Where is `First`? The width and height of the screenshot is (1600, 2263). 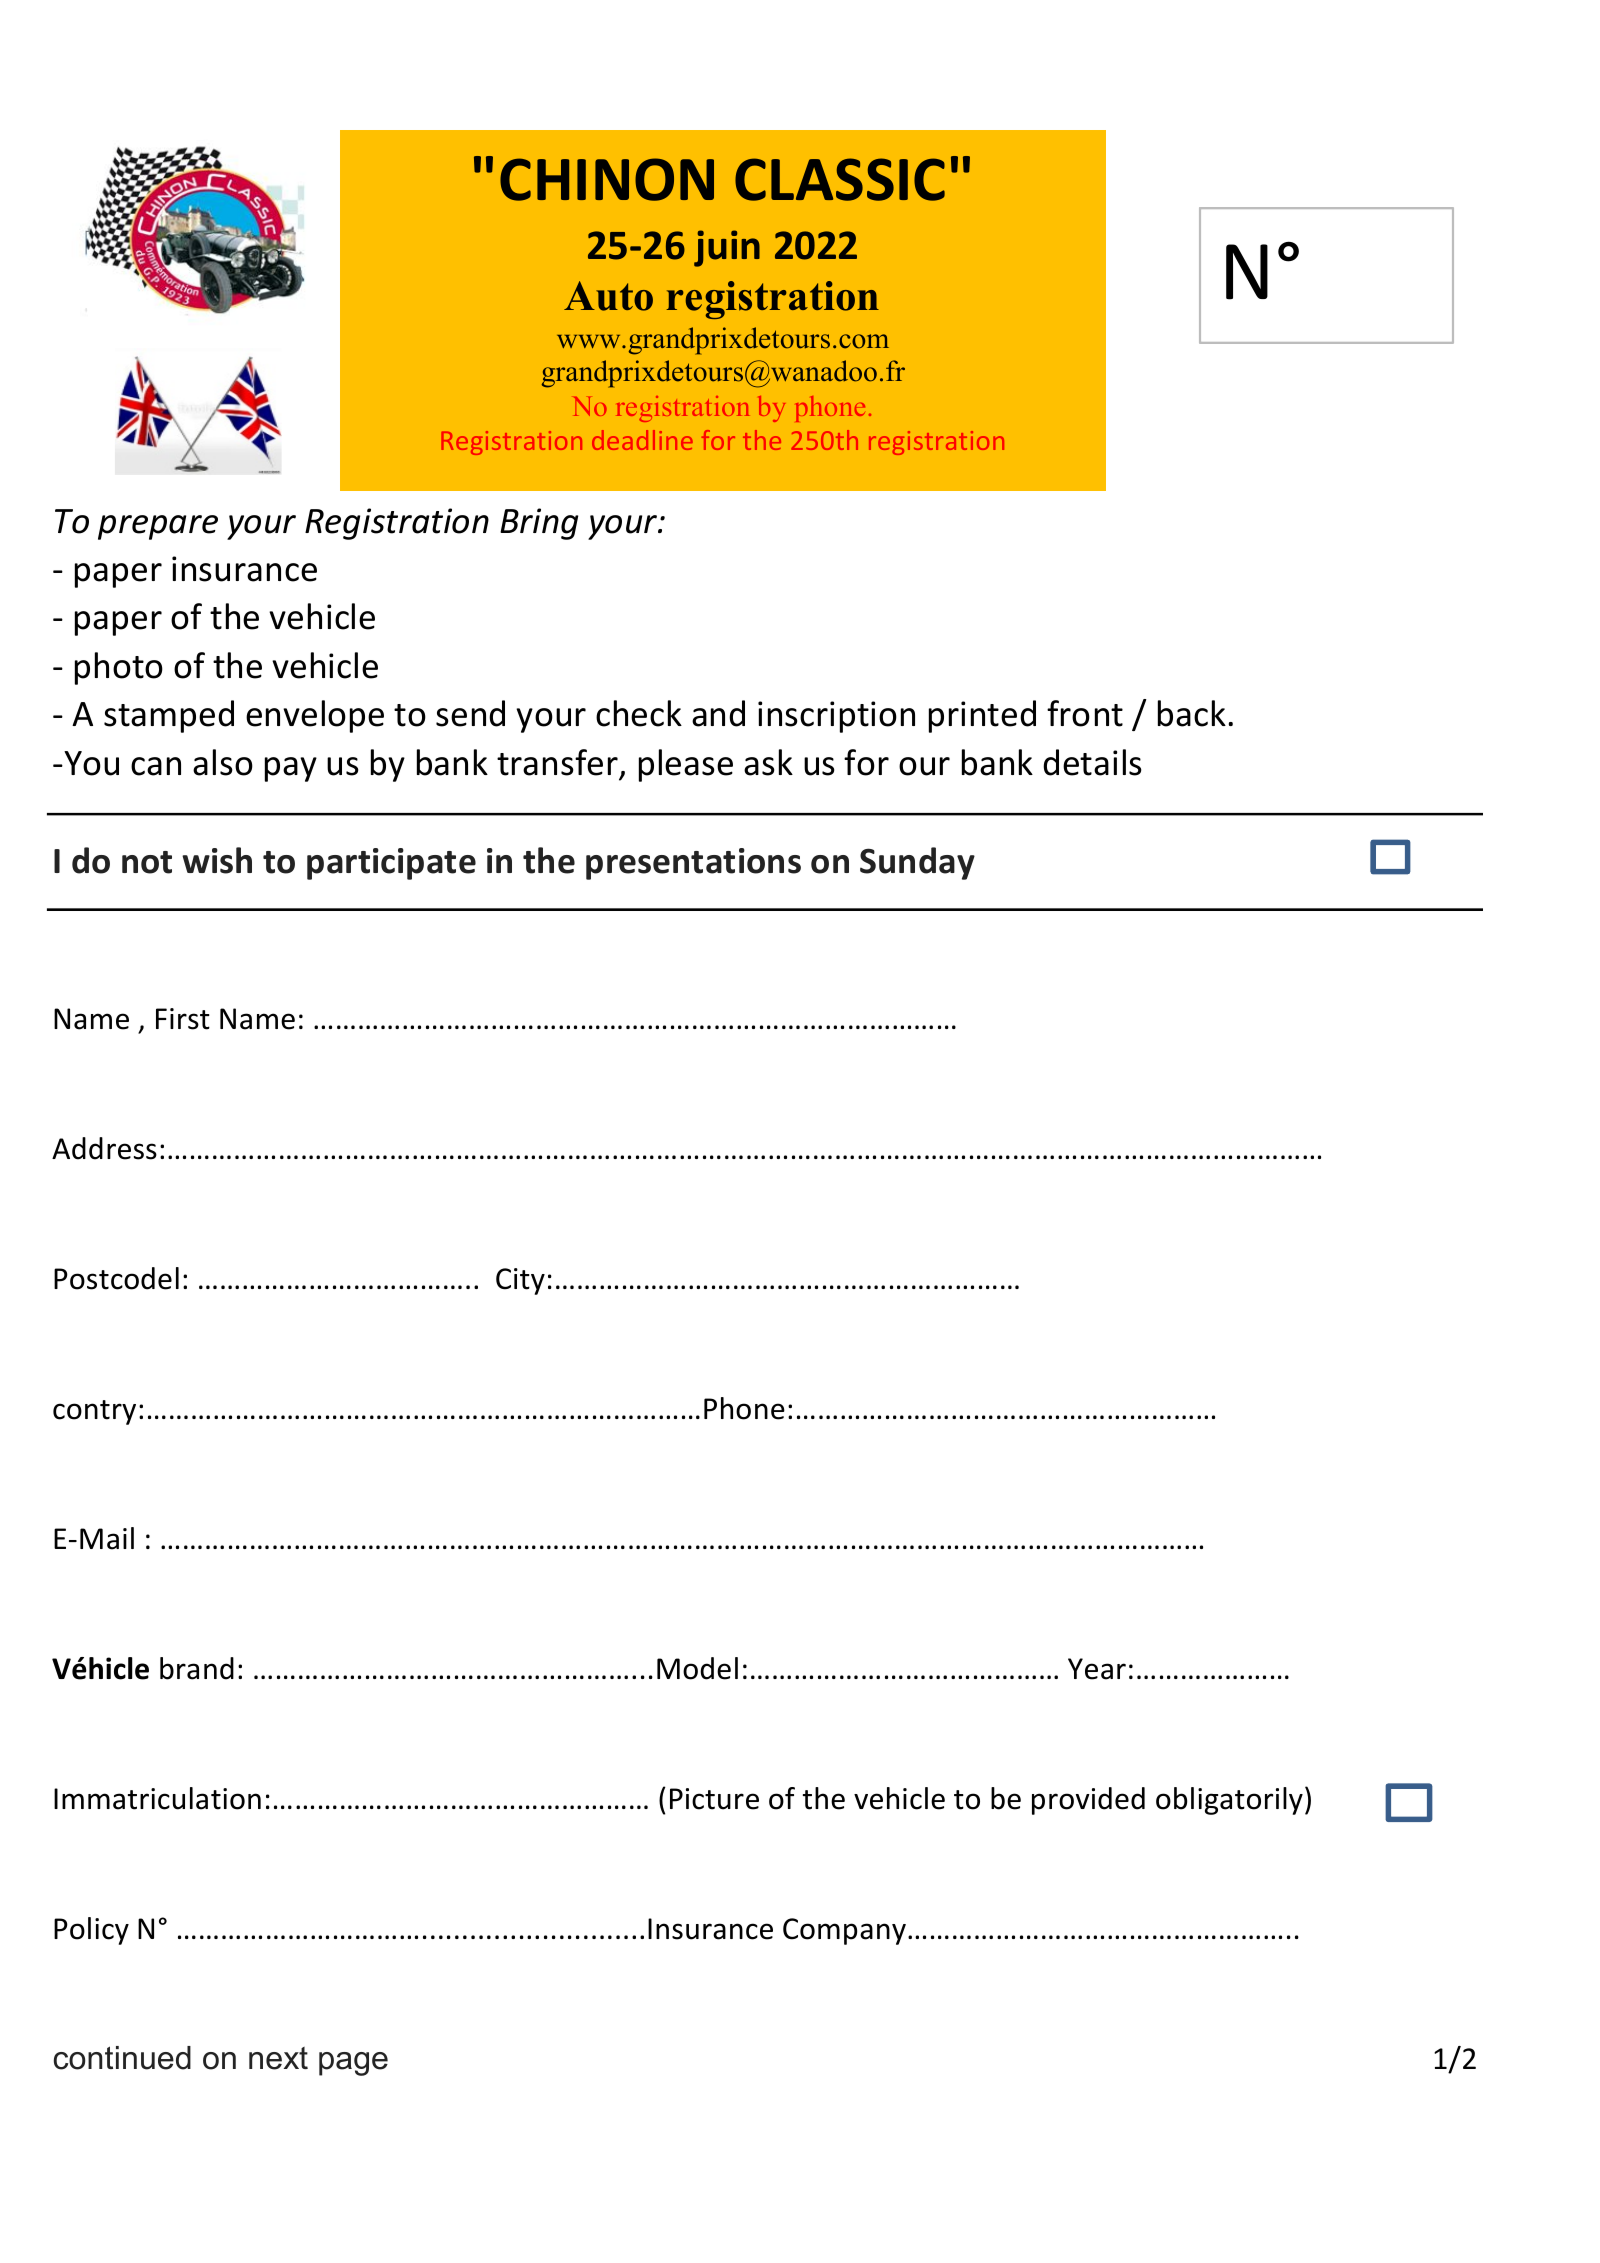
First is located at coordinates (183, 1019).
